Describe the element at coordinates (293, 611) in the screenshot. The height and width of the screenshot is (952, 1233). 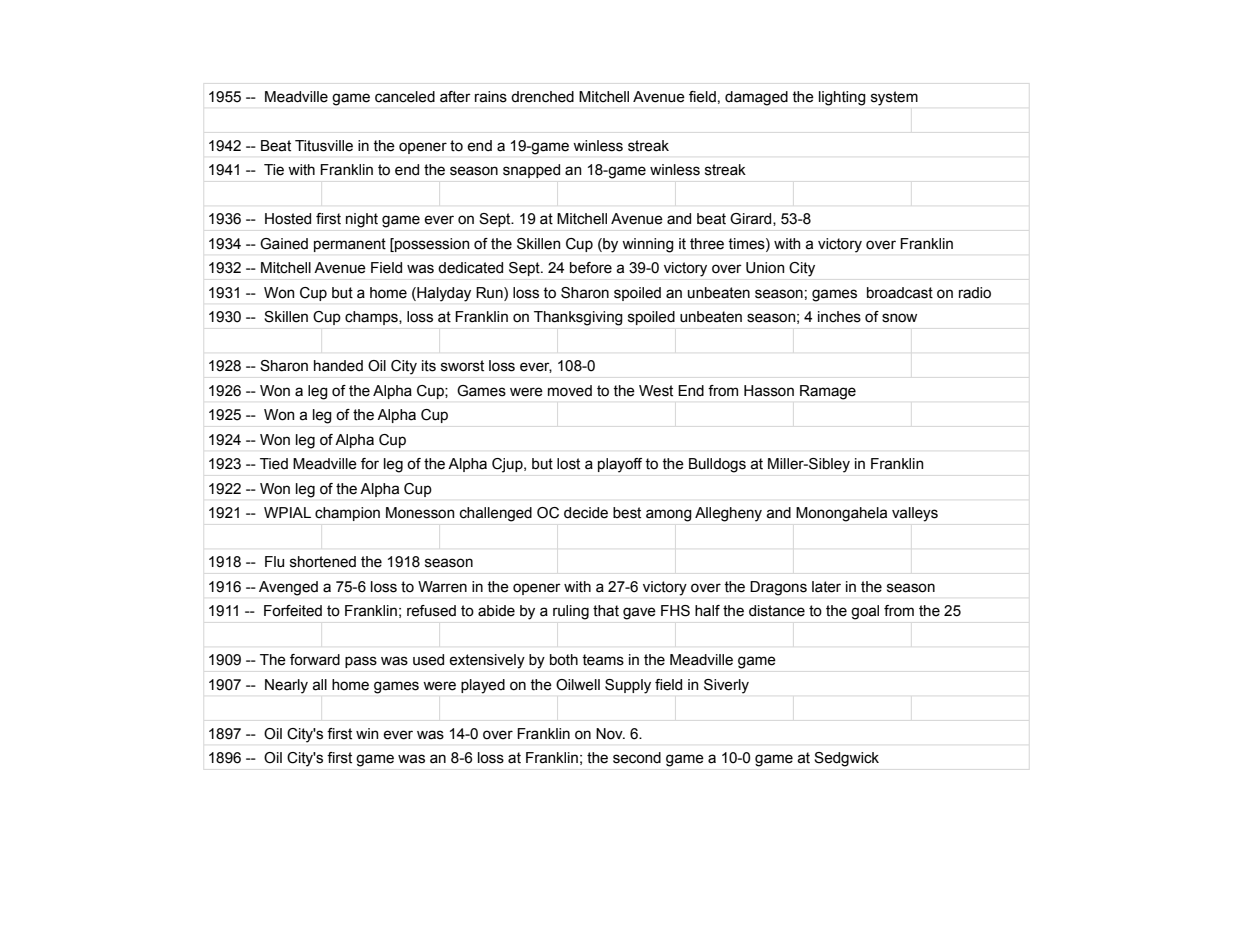
I see `Forfeited` at that location.
